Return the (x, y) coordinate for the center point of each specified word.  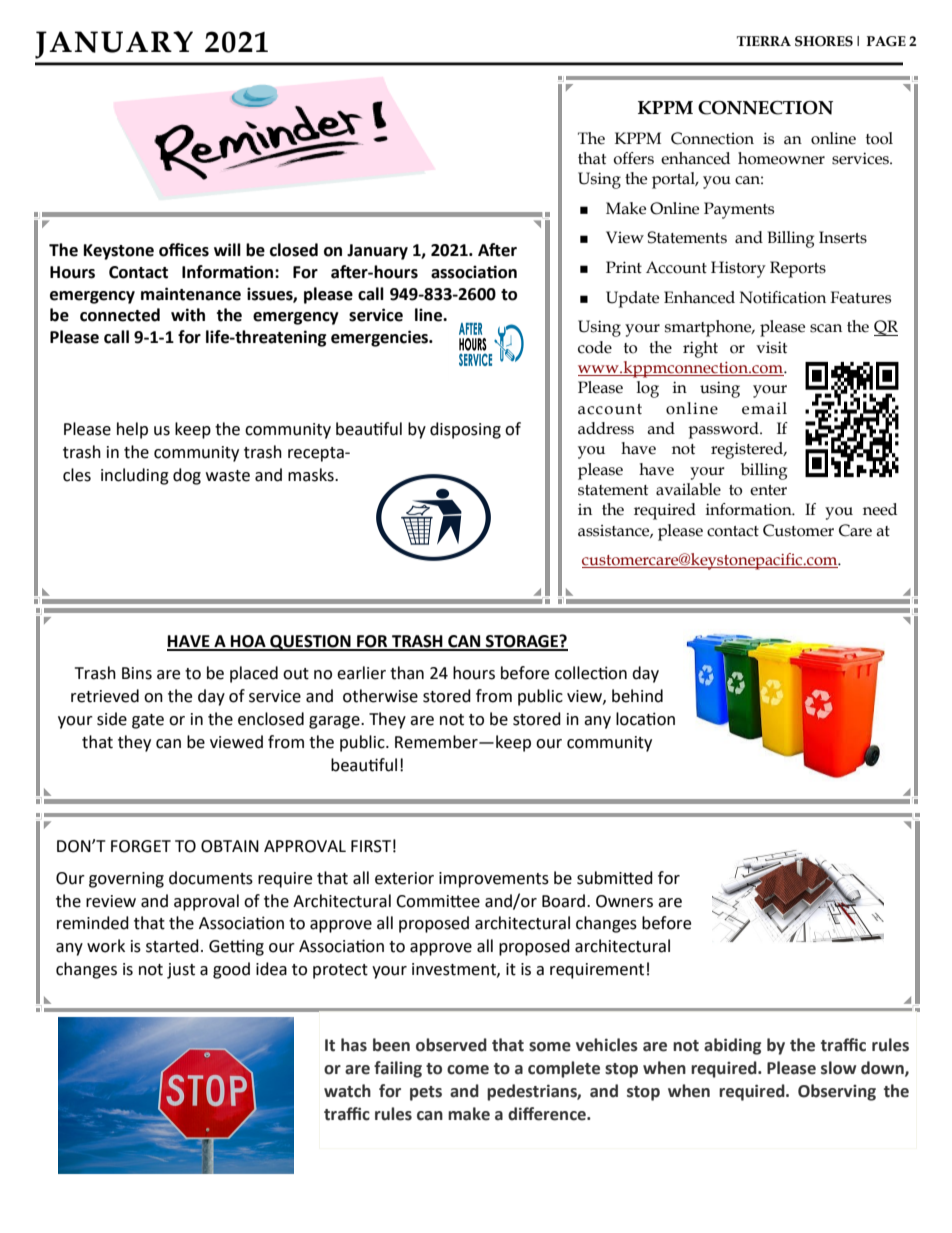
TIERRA (764, 41)
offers (634, 158)
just (181, 971)
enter (768, 490)
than (407, 673)
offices (184, 250)
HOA (248, 642)
